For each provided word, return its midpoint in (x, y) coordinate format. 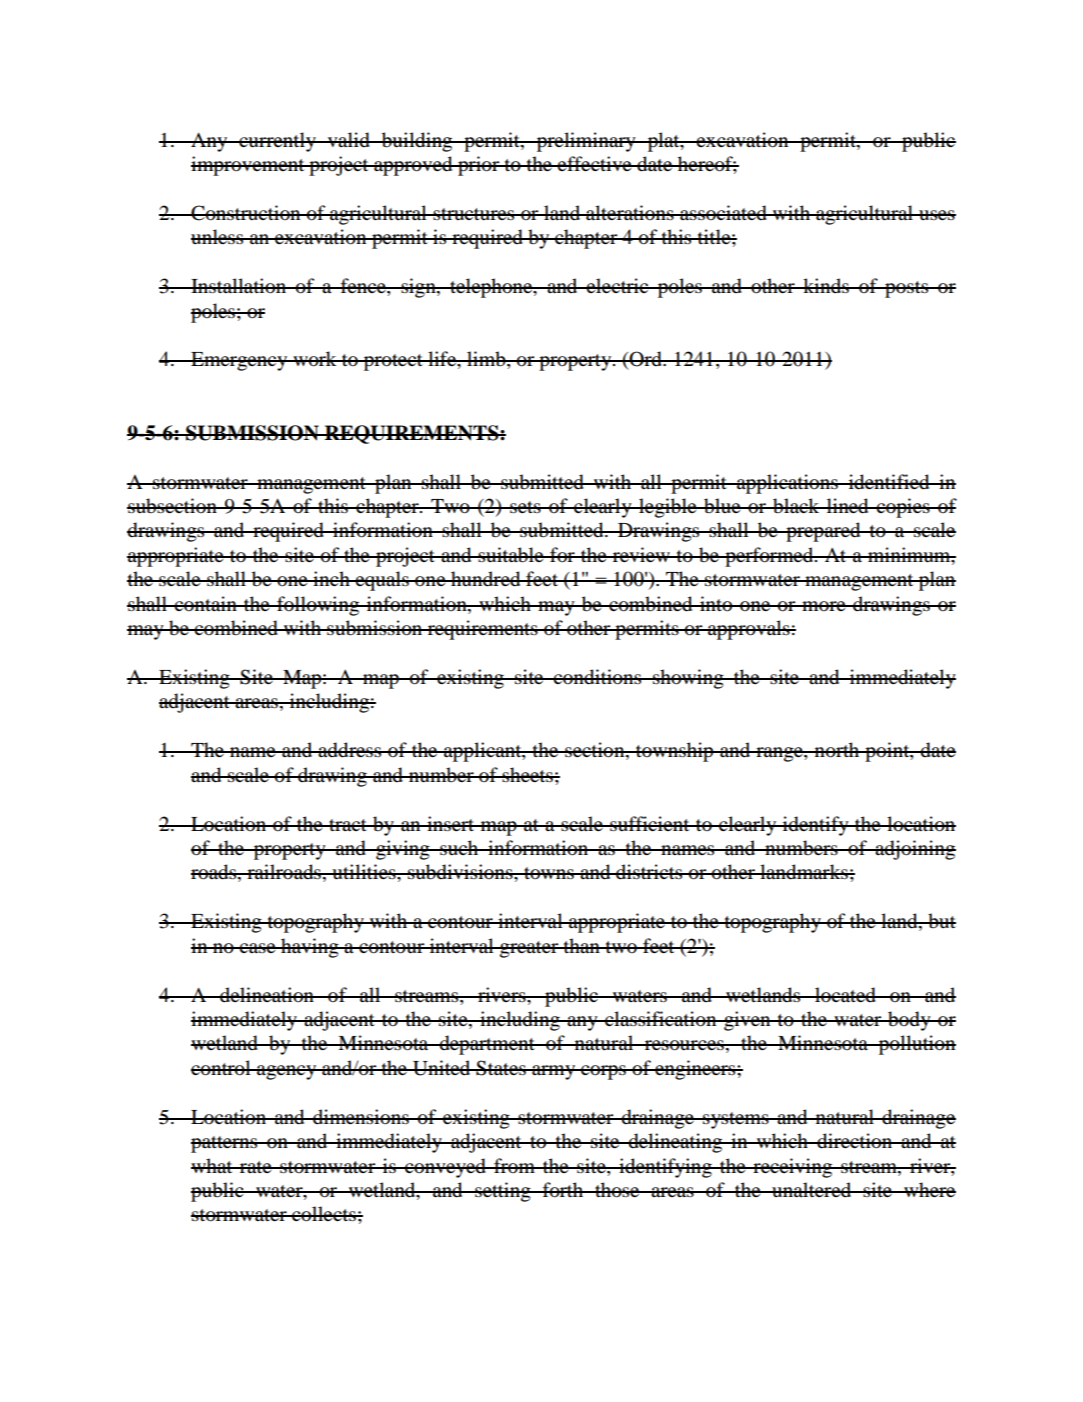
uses (936, 215)
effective (595, 163)
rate (256, 1167)
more (824, 606)
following (318, 606)
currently (277, 142)
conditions (598, 677)
